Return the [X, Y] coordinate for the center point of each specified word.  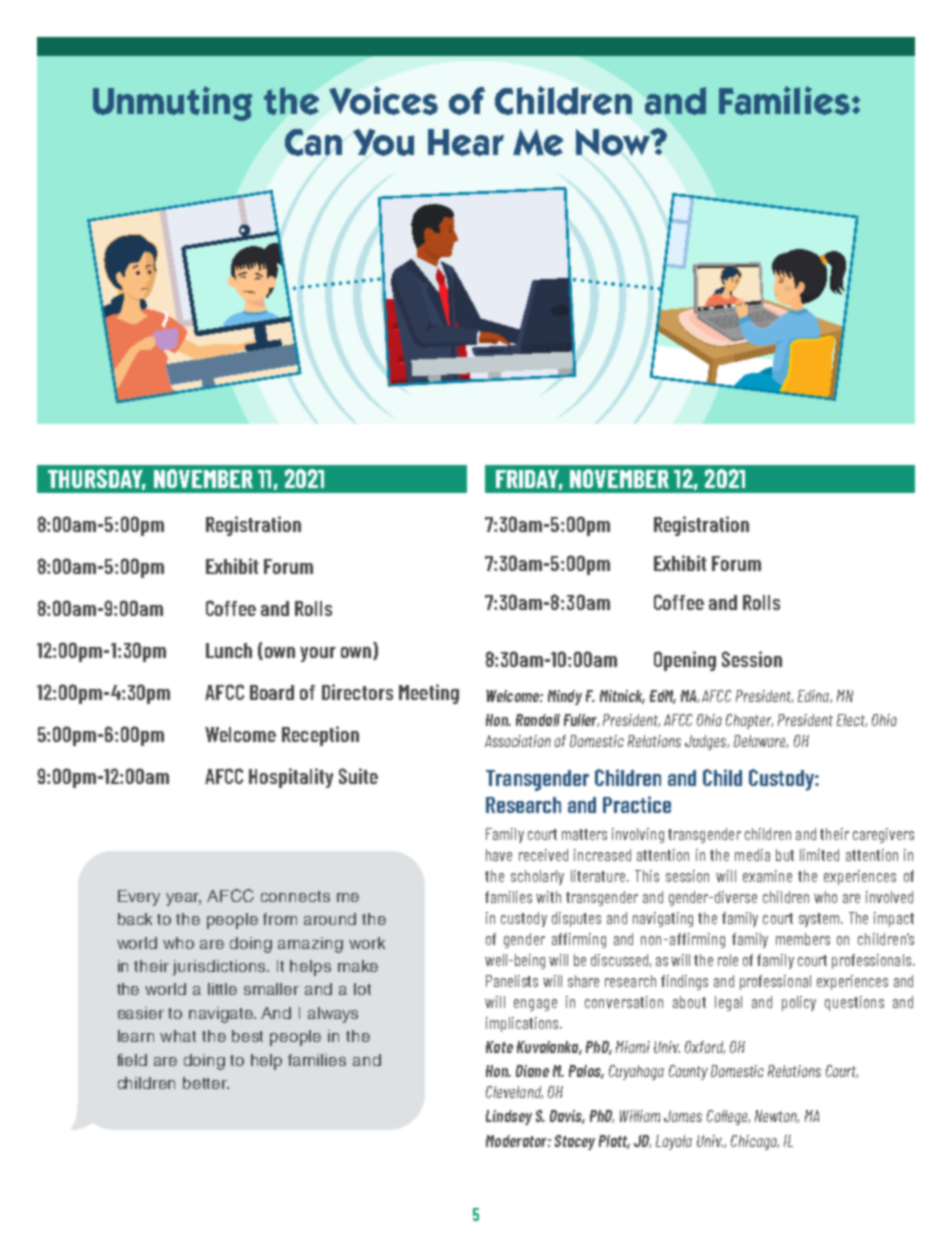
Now [614, 142]
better [206, 1083]
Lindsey [509, 1117]
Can [313, 142]
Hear [466, 142]
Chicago [755, 1142]
